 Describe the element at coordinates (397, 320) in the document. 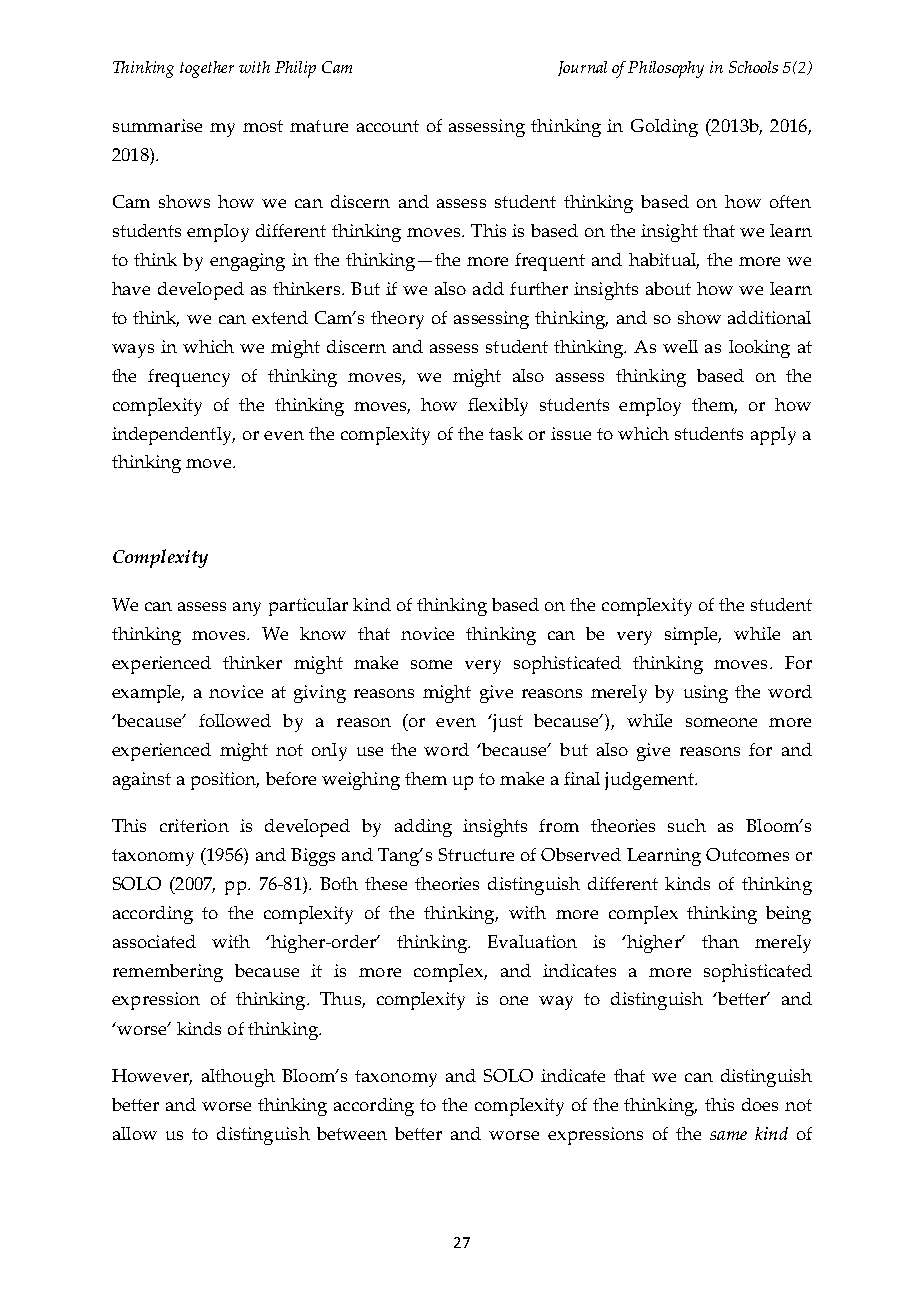

I see `theory` at that location.
